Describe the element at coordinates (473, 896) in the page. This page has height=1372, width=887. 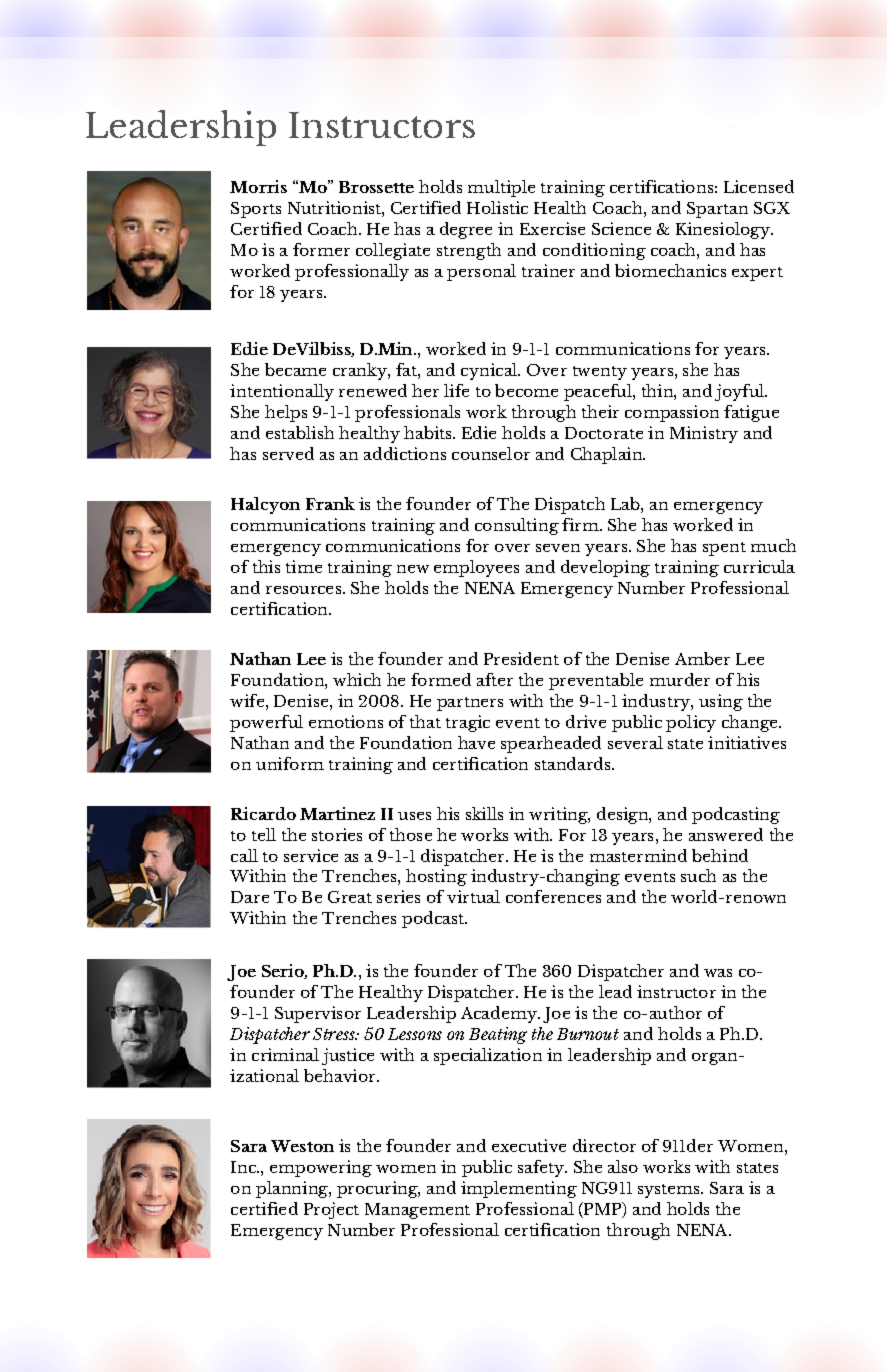
I see `virtual` at that location.
